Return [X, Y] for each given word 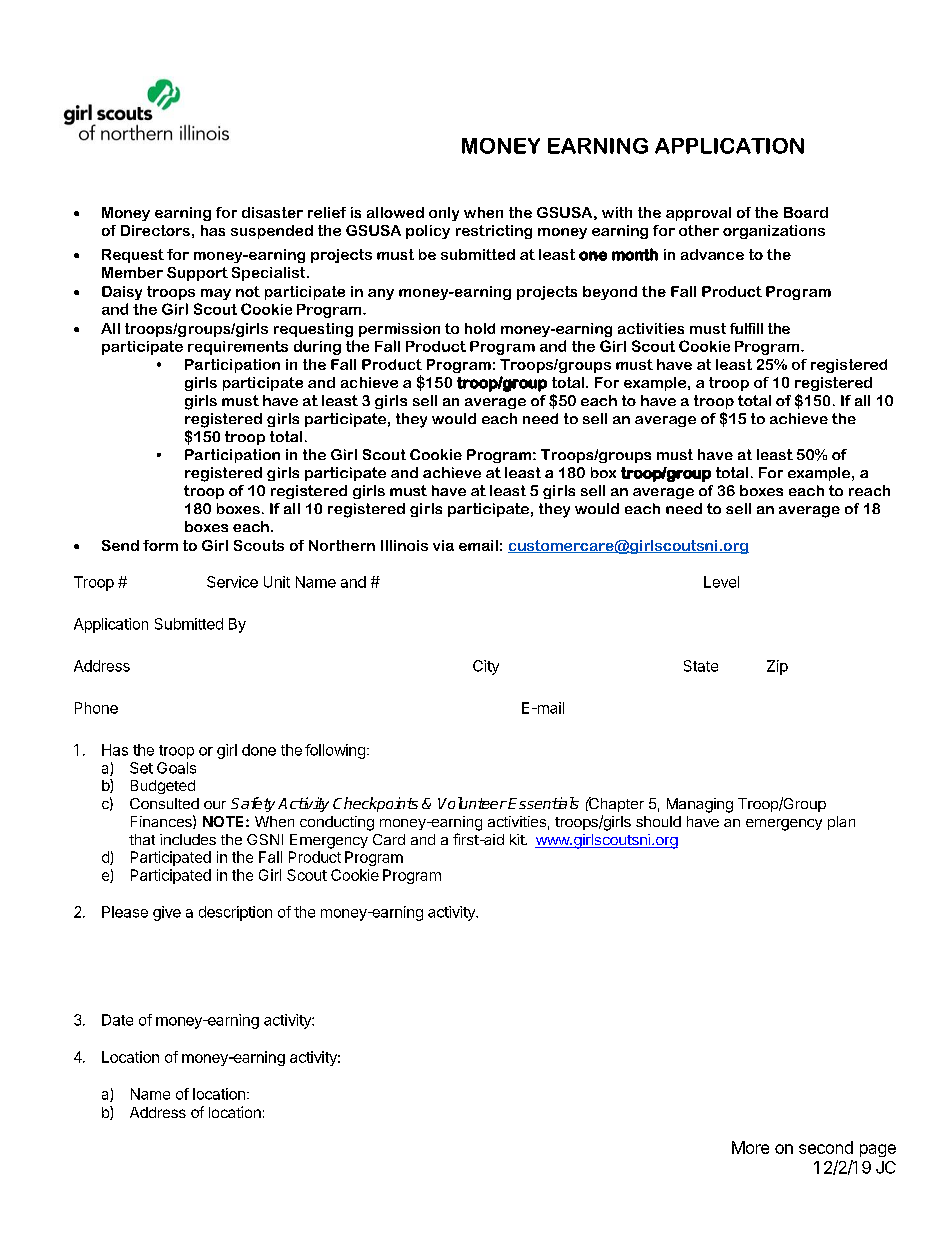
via [443, 545]
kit [518, 839]
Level [721, 582]
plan [841, 823]
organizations [774, 232]
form [160, 545]
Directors [155, 230]
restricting [494, 232]
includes [188, 839]
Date [117, 1020]
